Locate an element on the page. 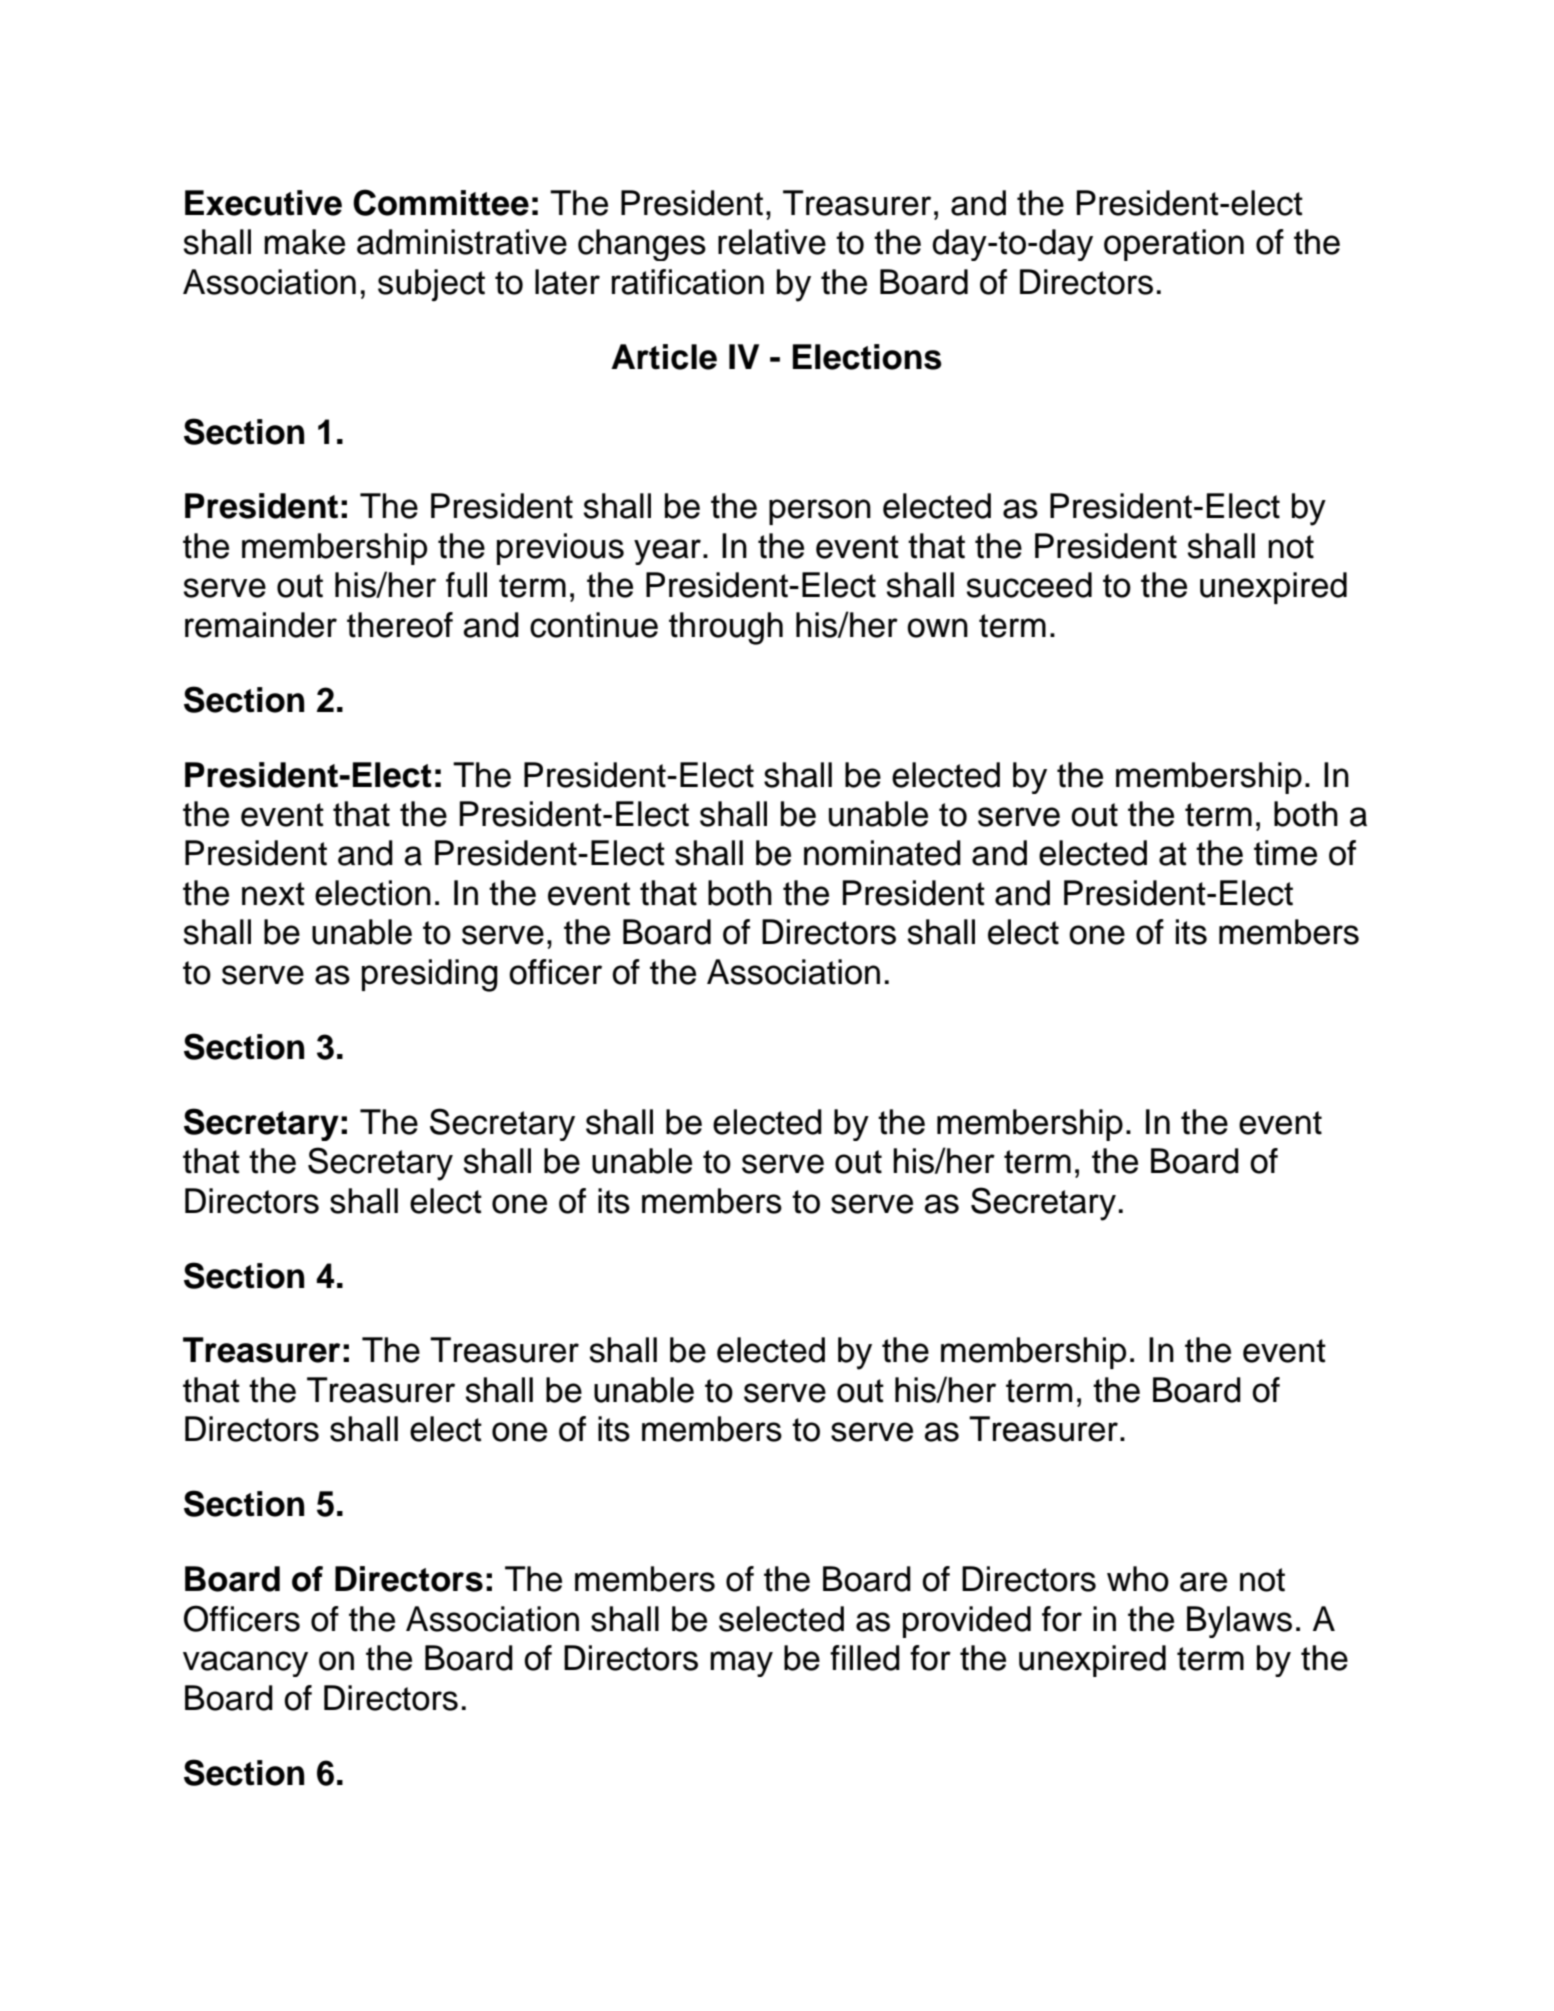 The width and height of the page is (1554, 2011). through is located at coordinates (726, 628).
